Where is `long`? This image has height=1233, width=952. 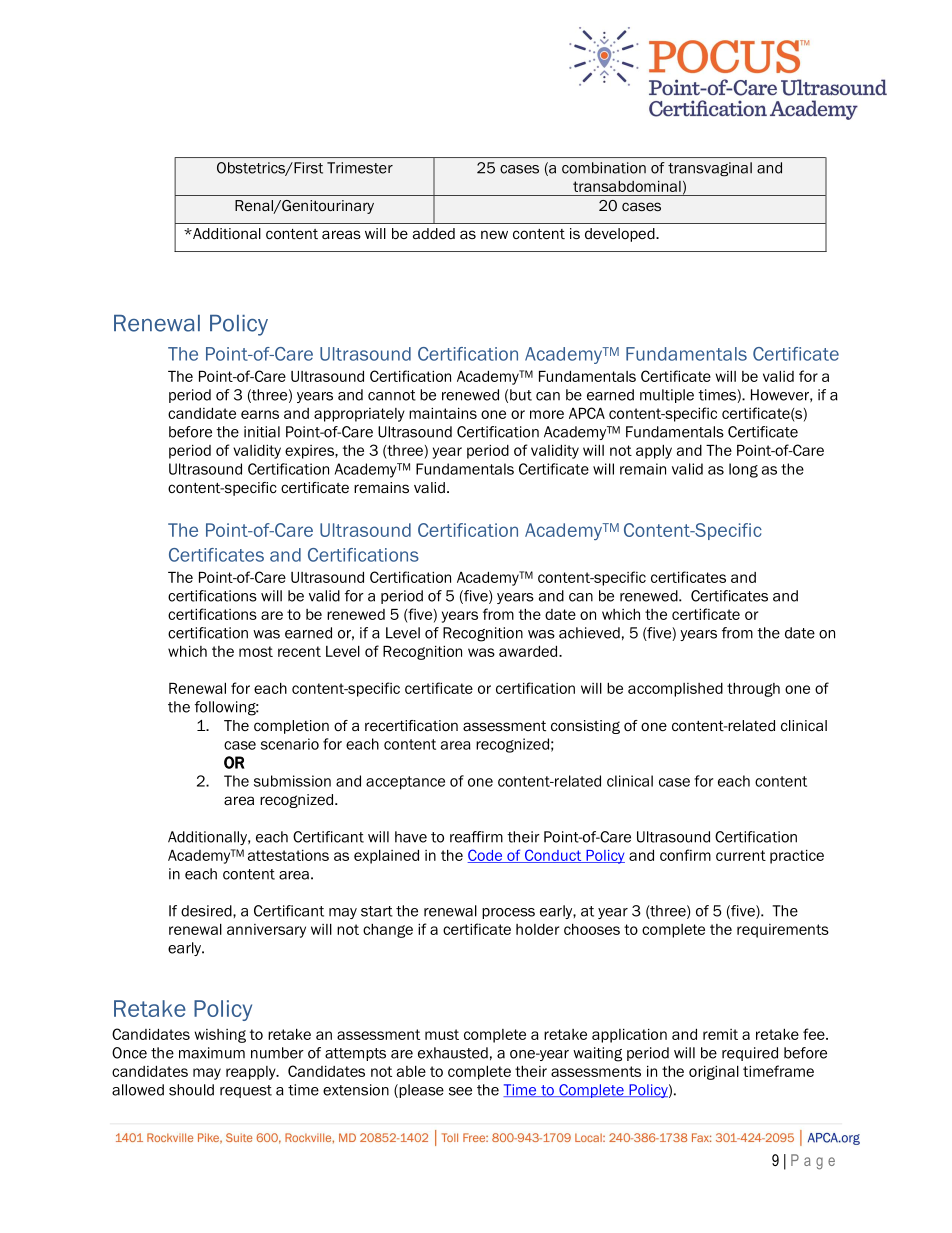
long is located at coordinates (743, 470).
